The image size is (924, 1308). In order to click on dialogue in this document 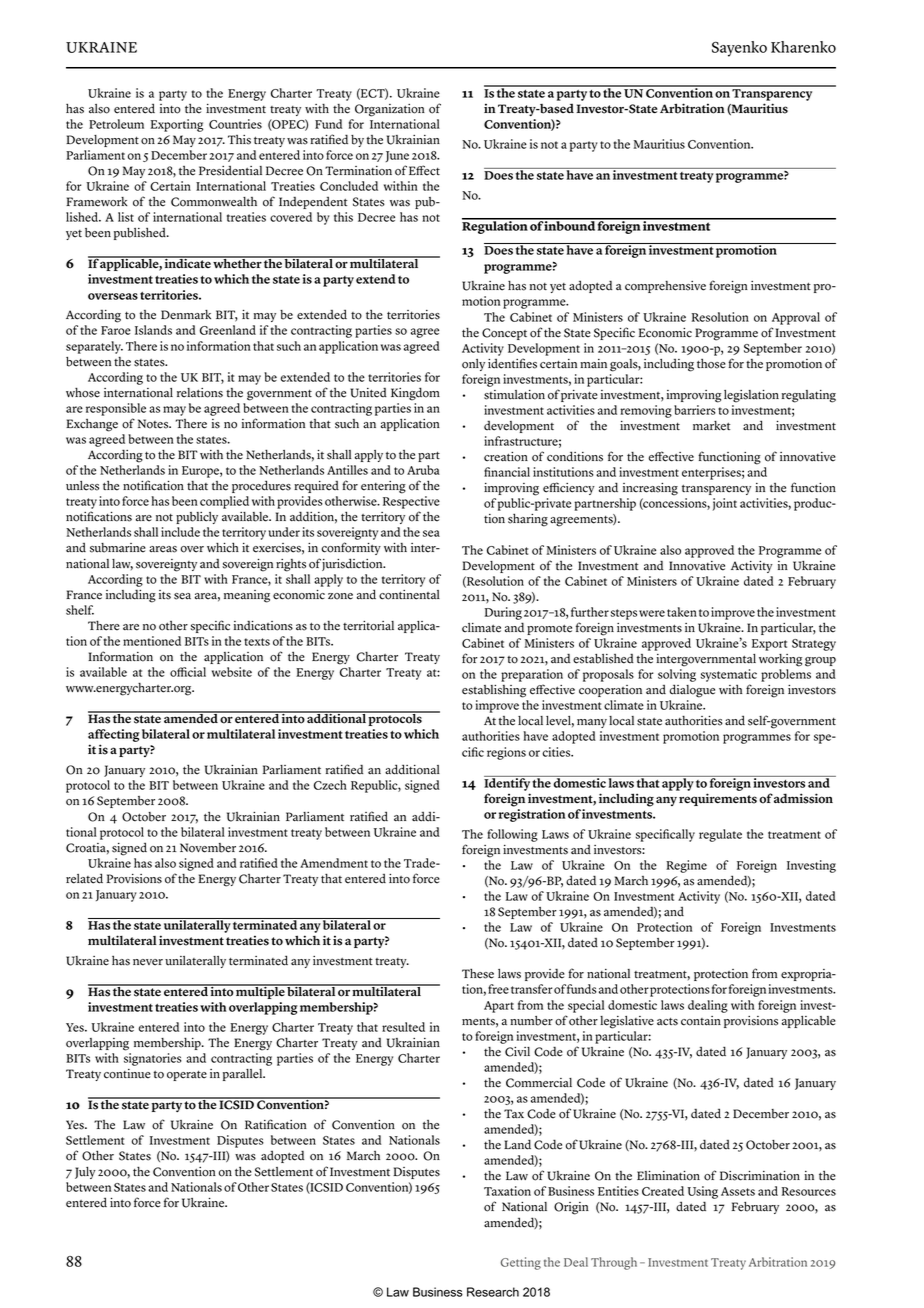, I will do `click(692, 691)`.
